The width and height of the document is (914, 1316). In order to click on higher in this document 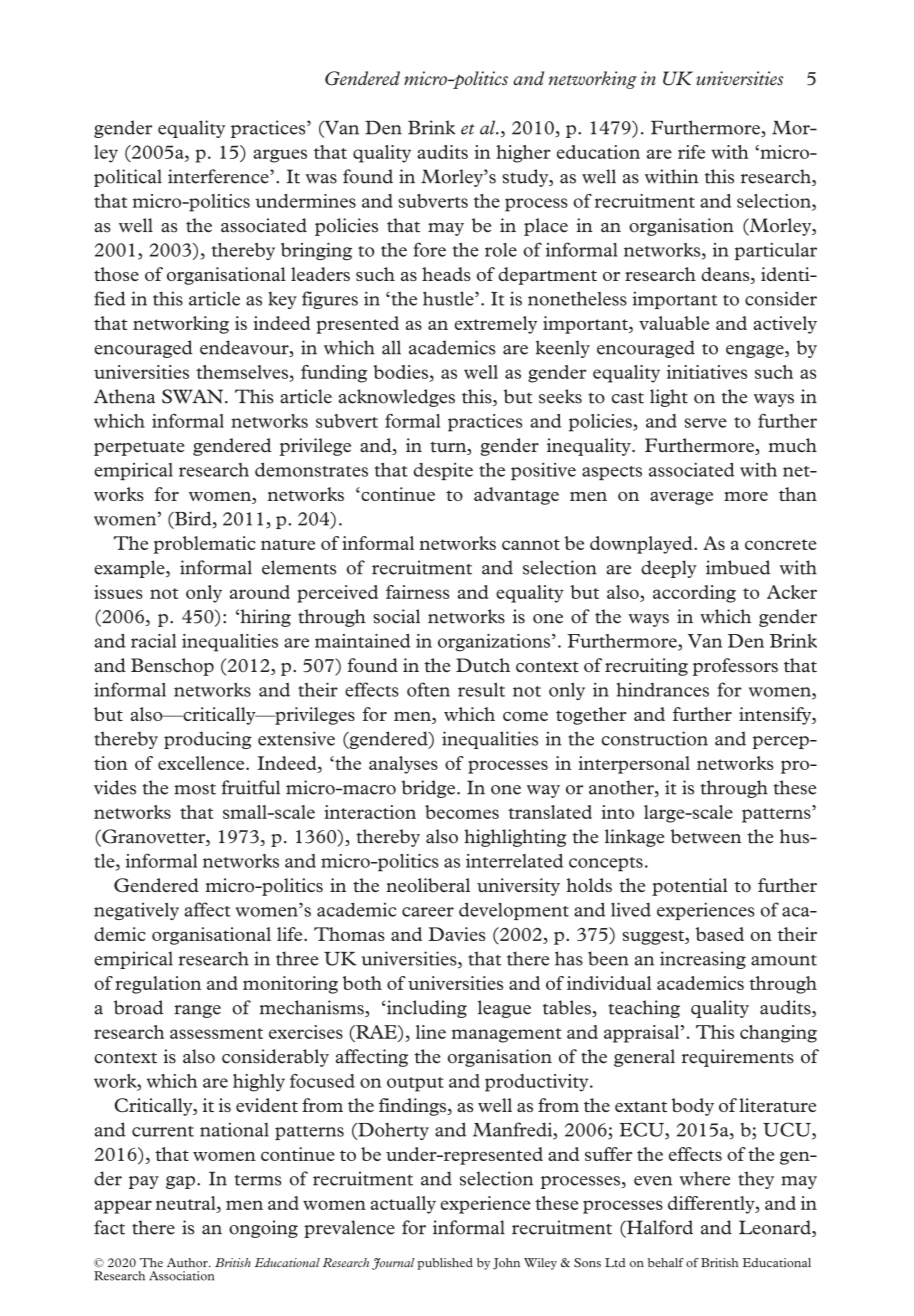, I will do `click(523, 154)`.
